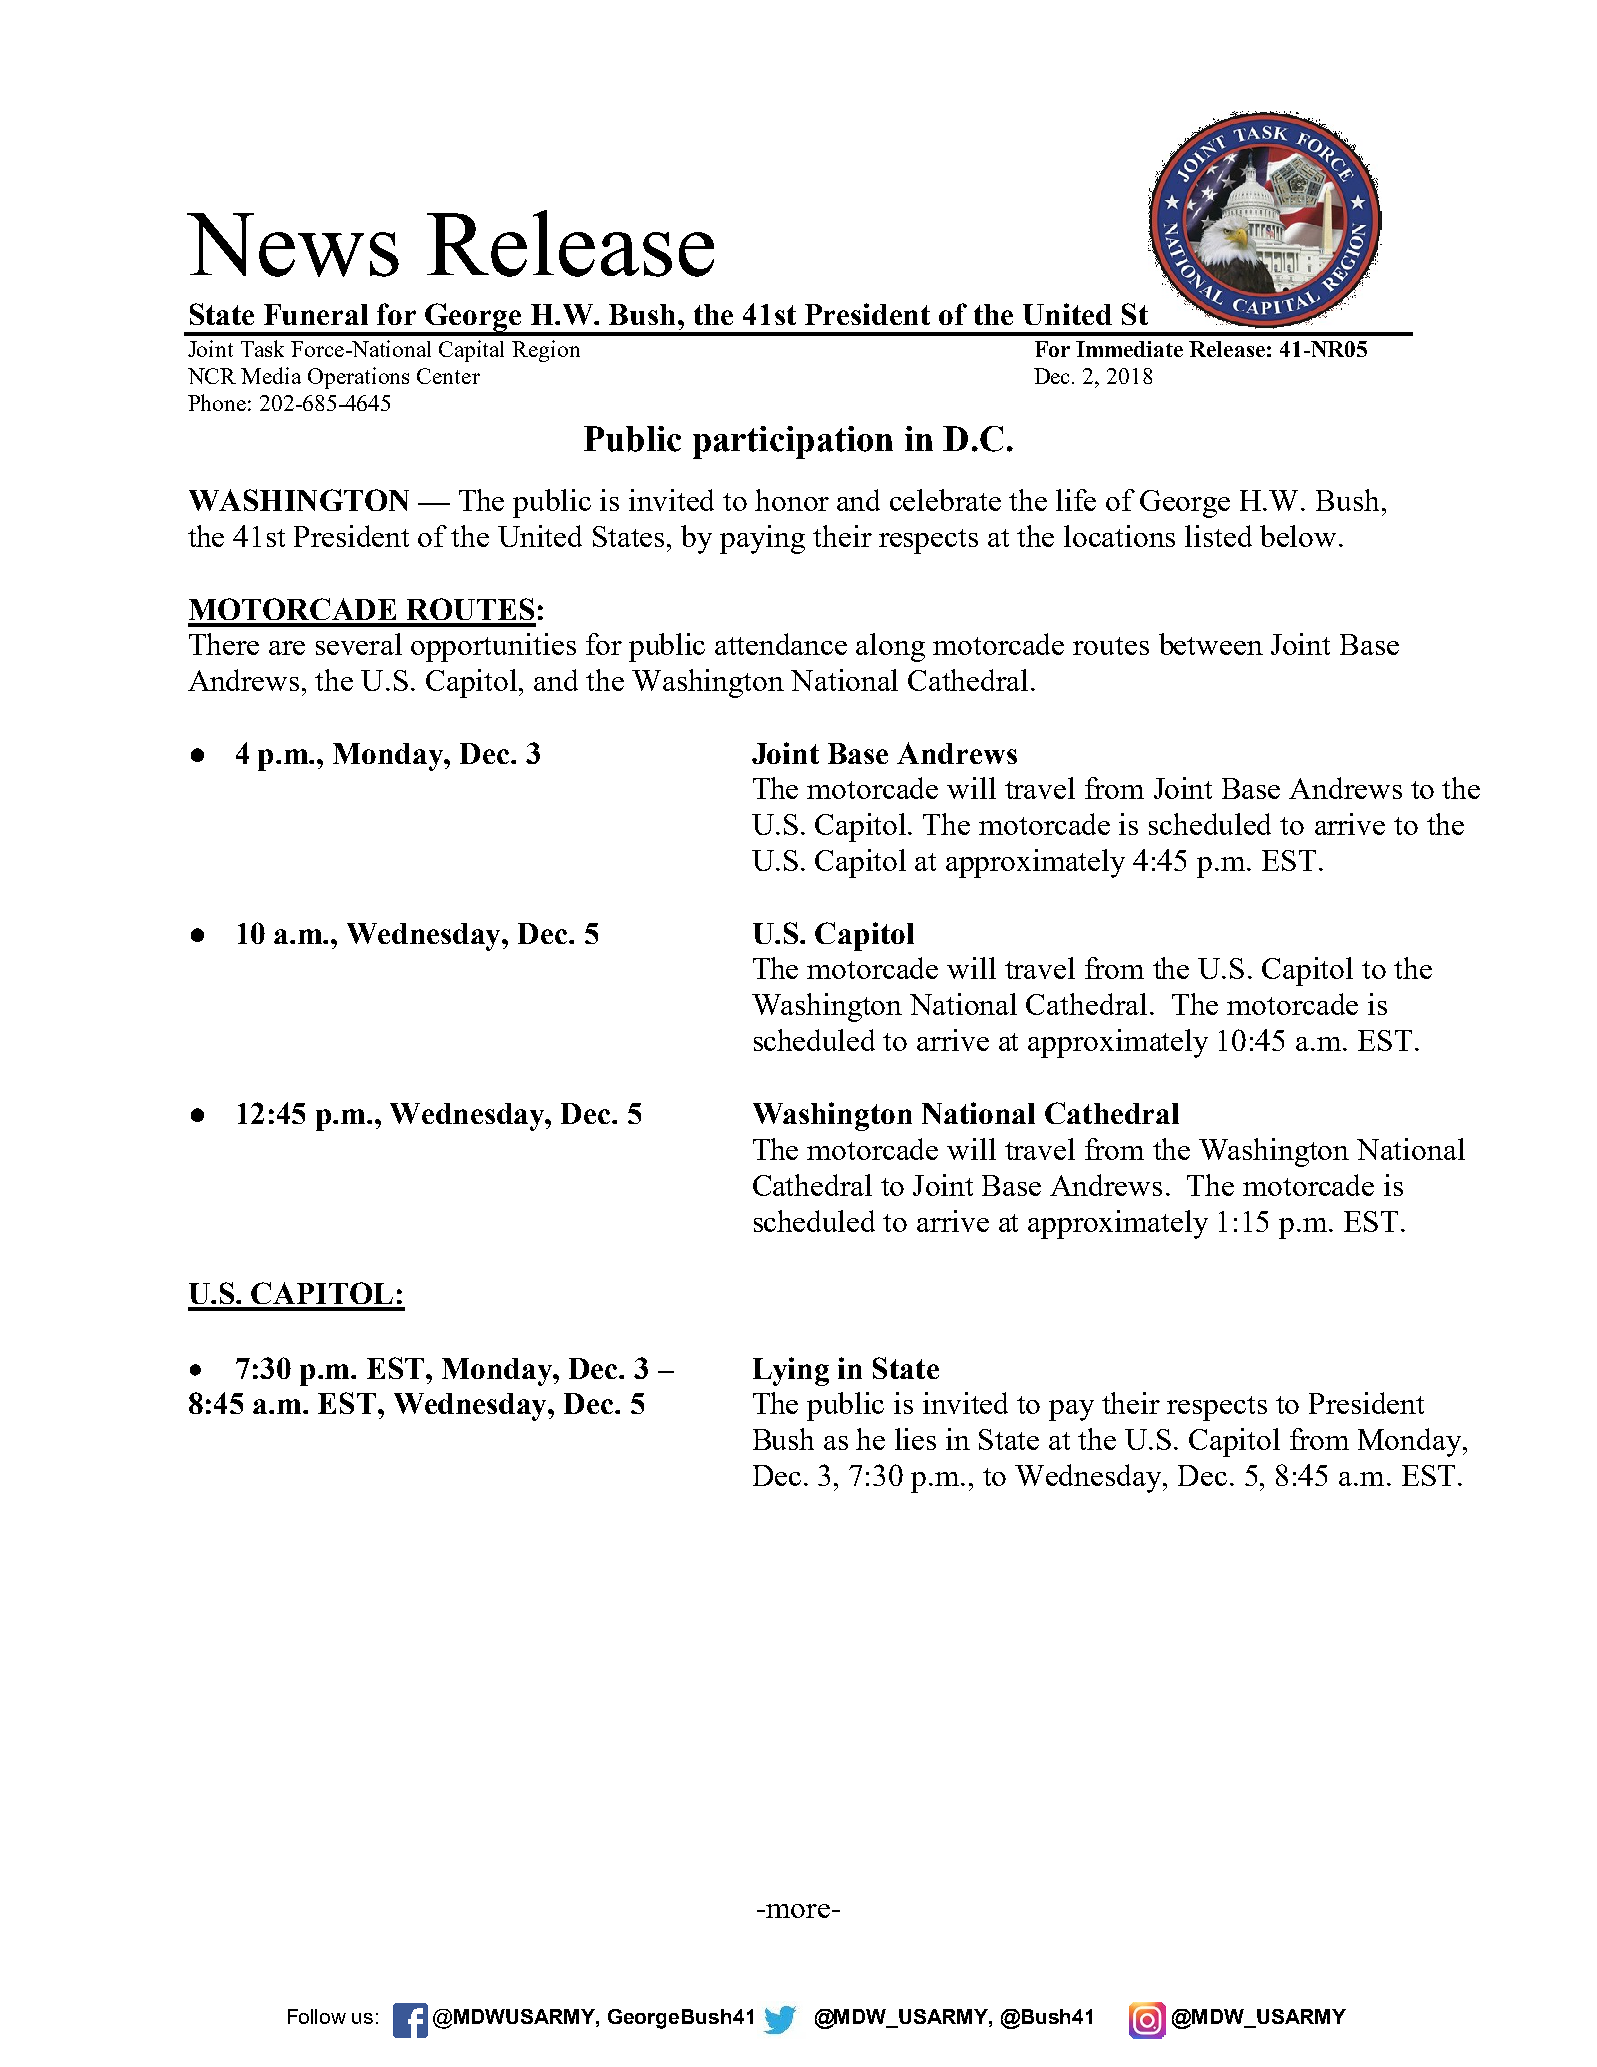 The width and height of the screenshot is (1597, 2067). I want to click on attendance, so click(781, 644).
